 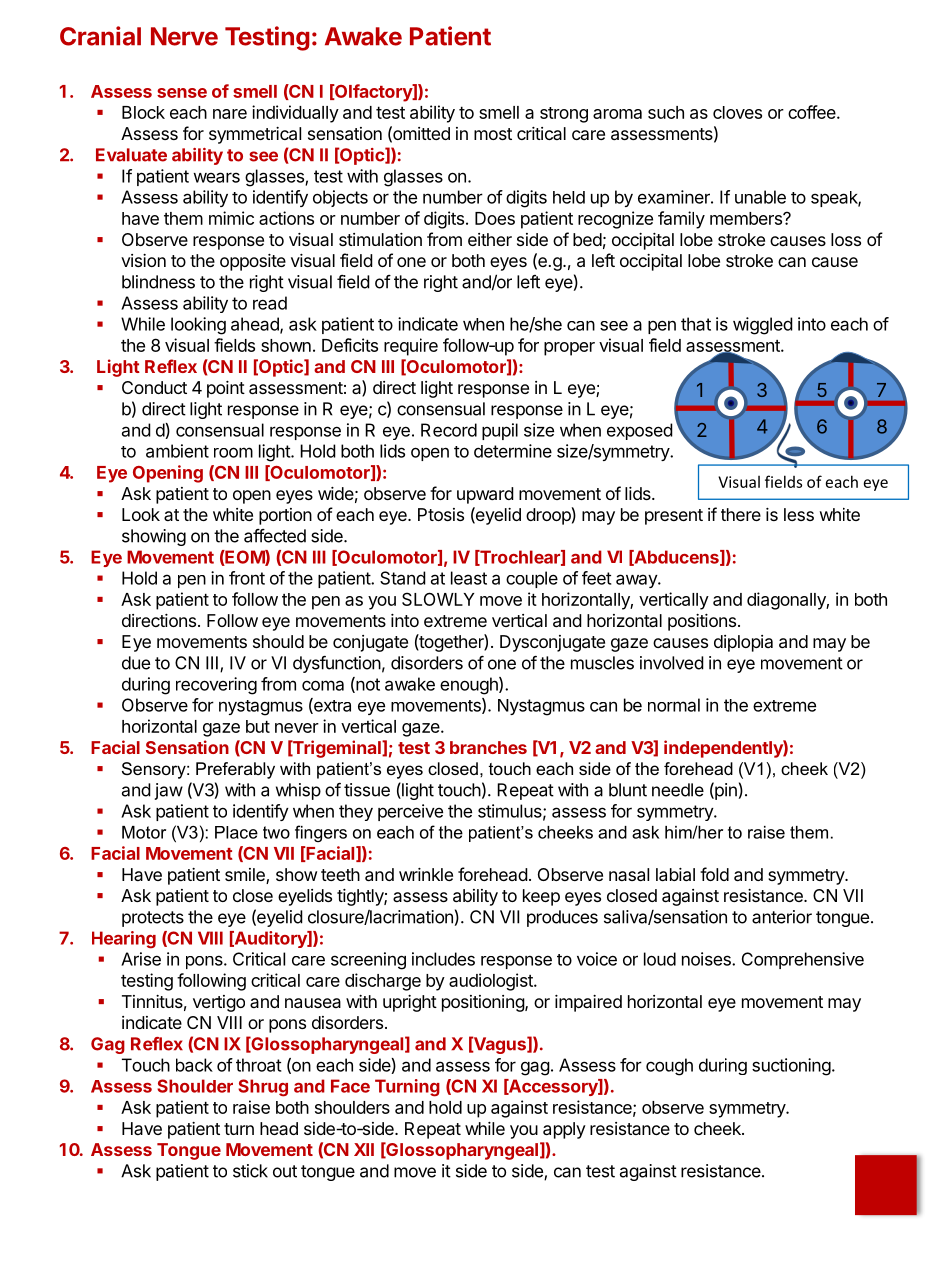 What do you see at coordinates (493, 134) in the document?
I see `most` at bounding box center [493, 134].
